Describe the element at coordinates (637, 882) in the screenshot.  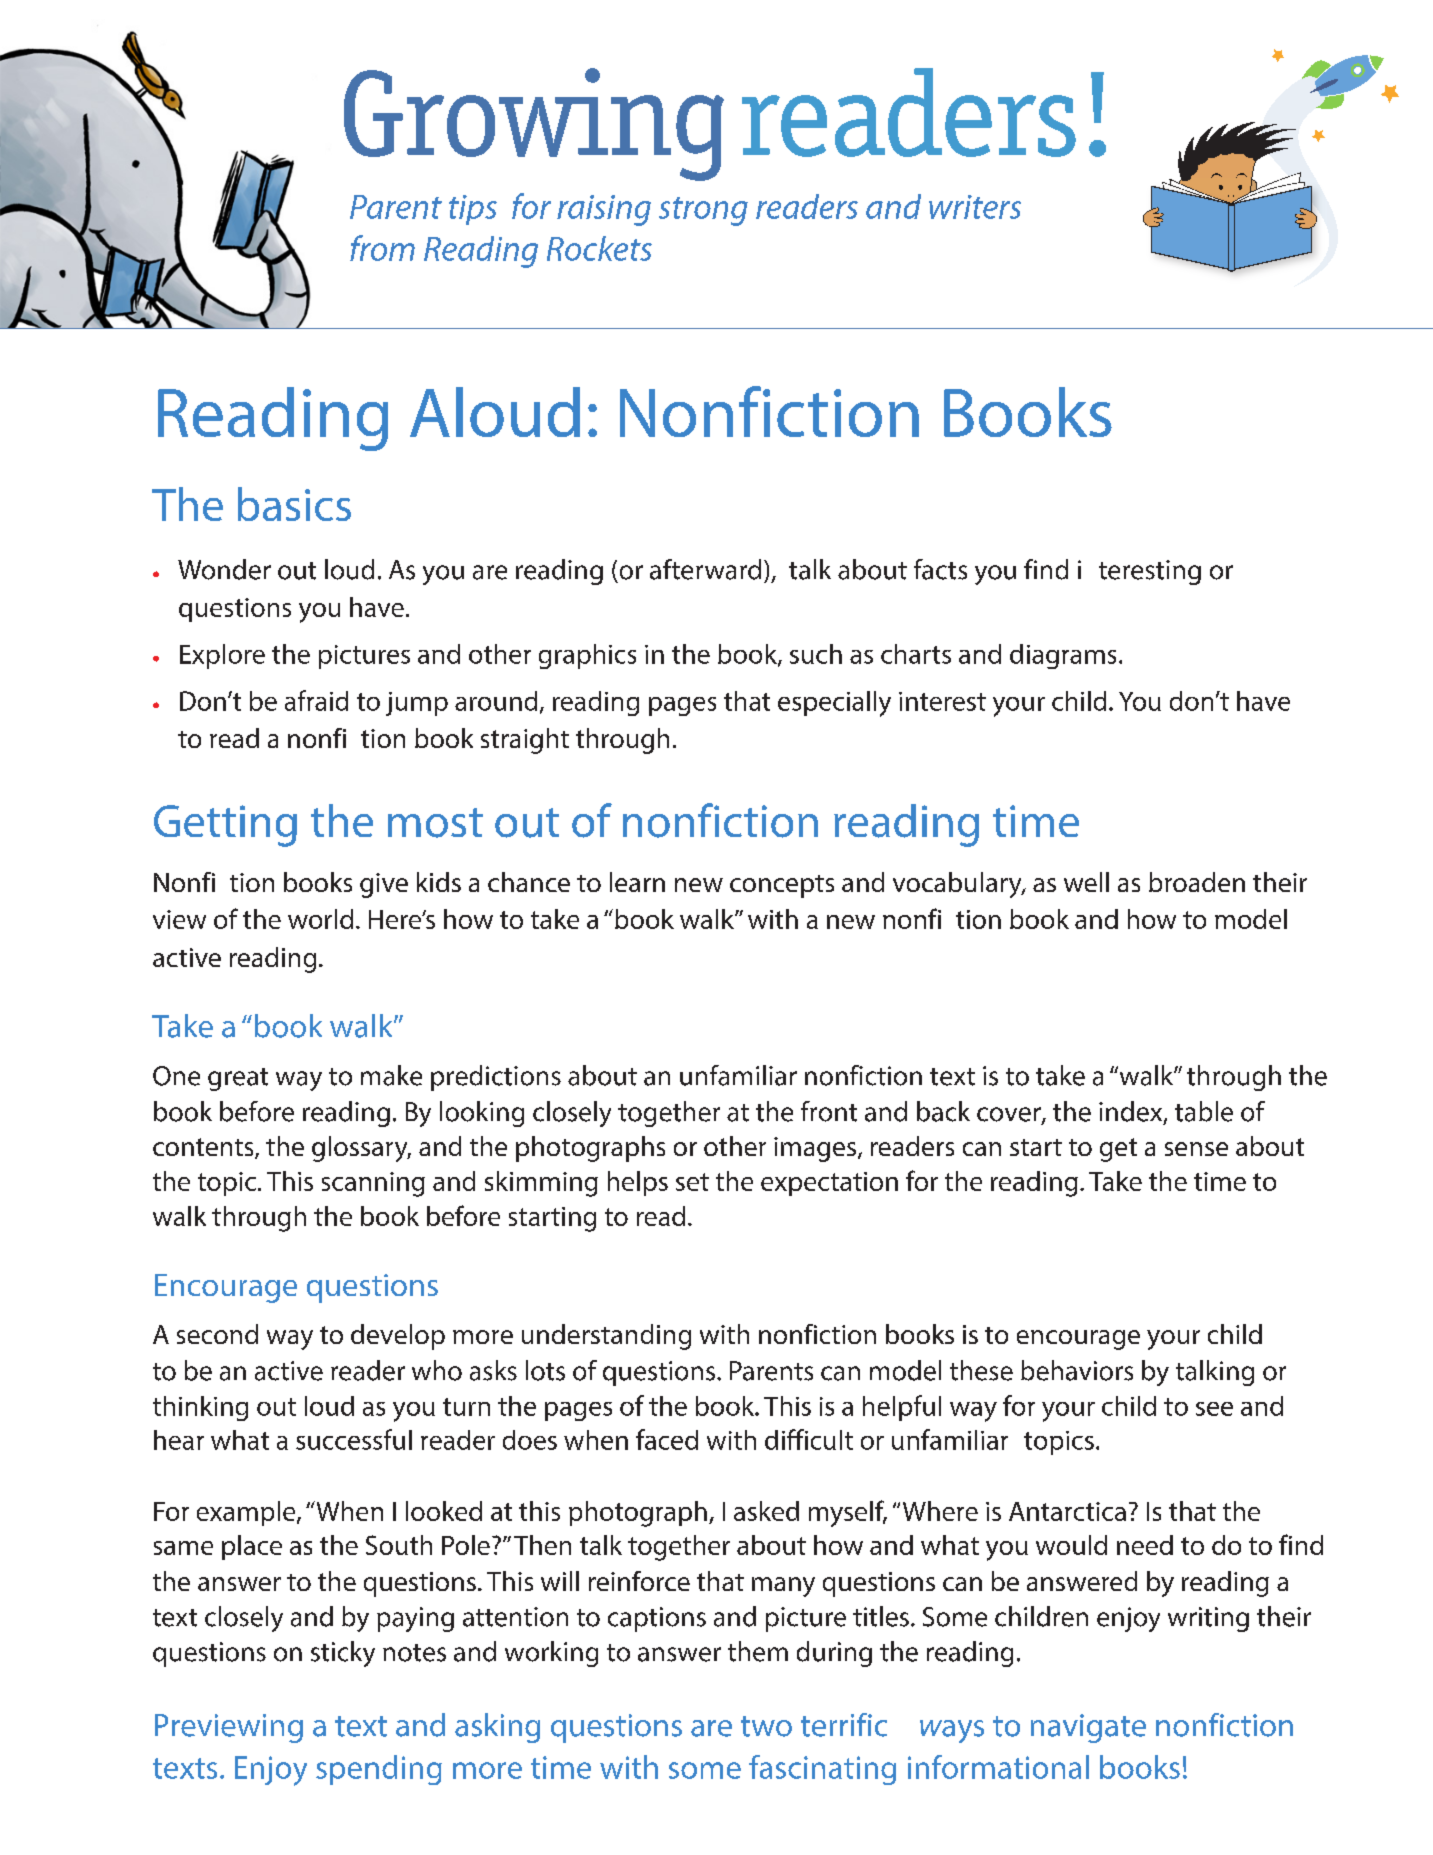
I see `learn` at that location.
